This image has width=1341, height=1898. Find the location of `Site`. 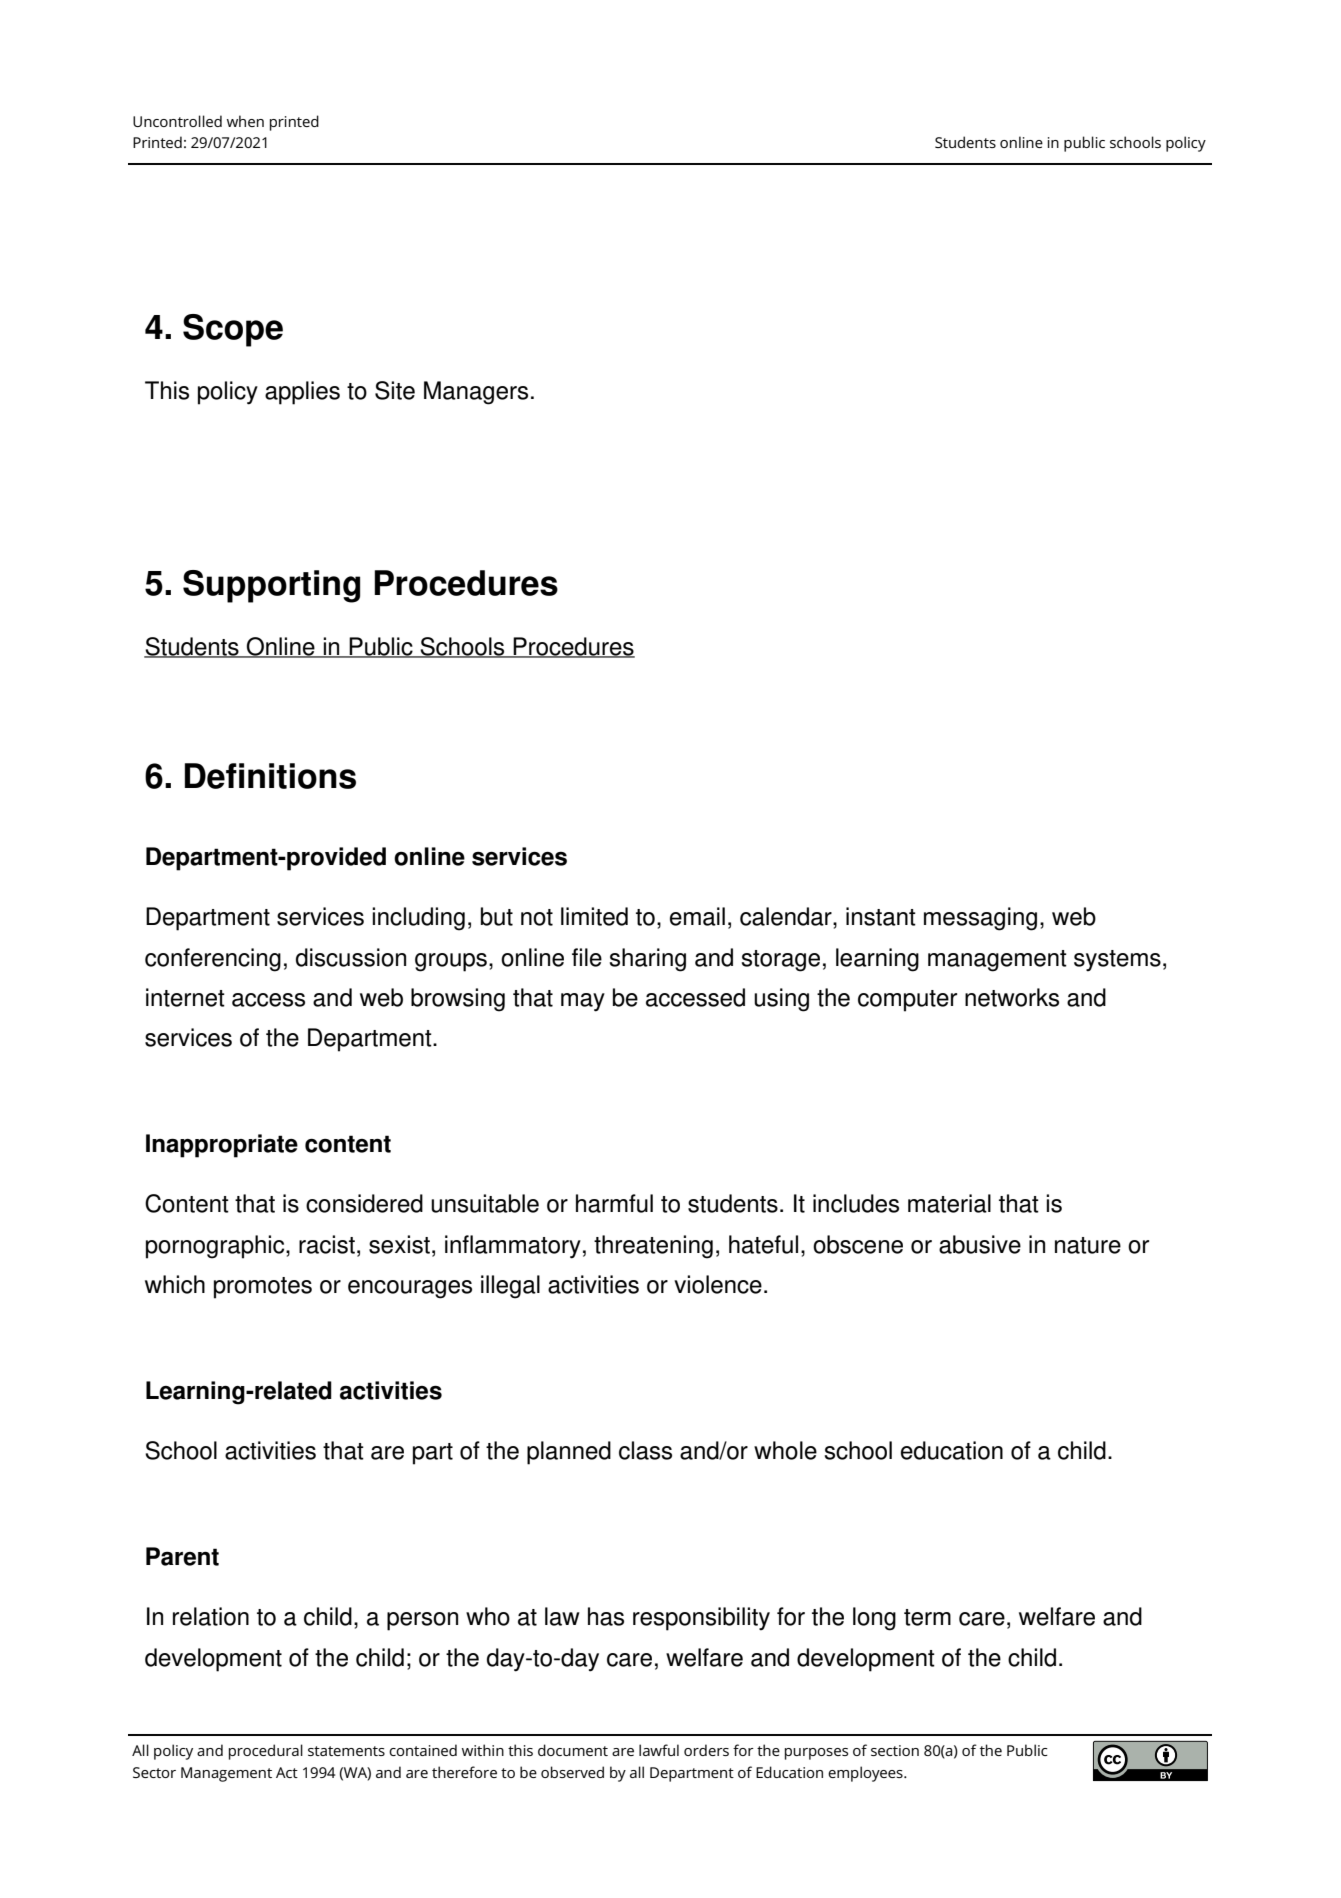

Site is located at coordinates (395, 390).
